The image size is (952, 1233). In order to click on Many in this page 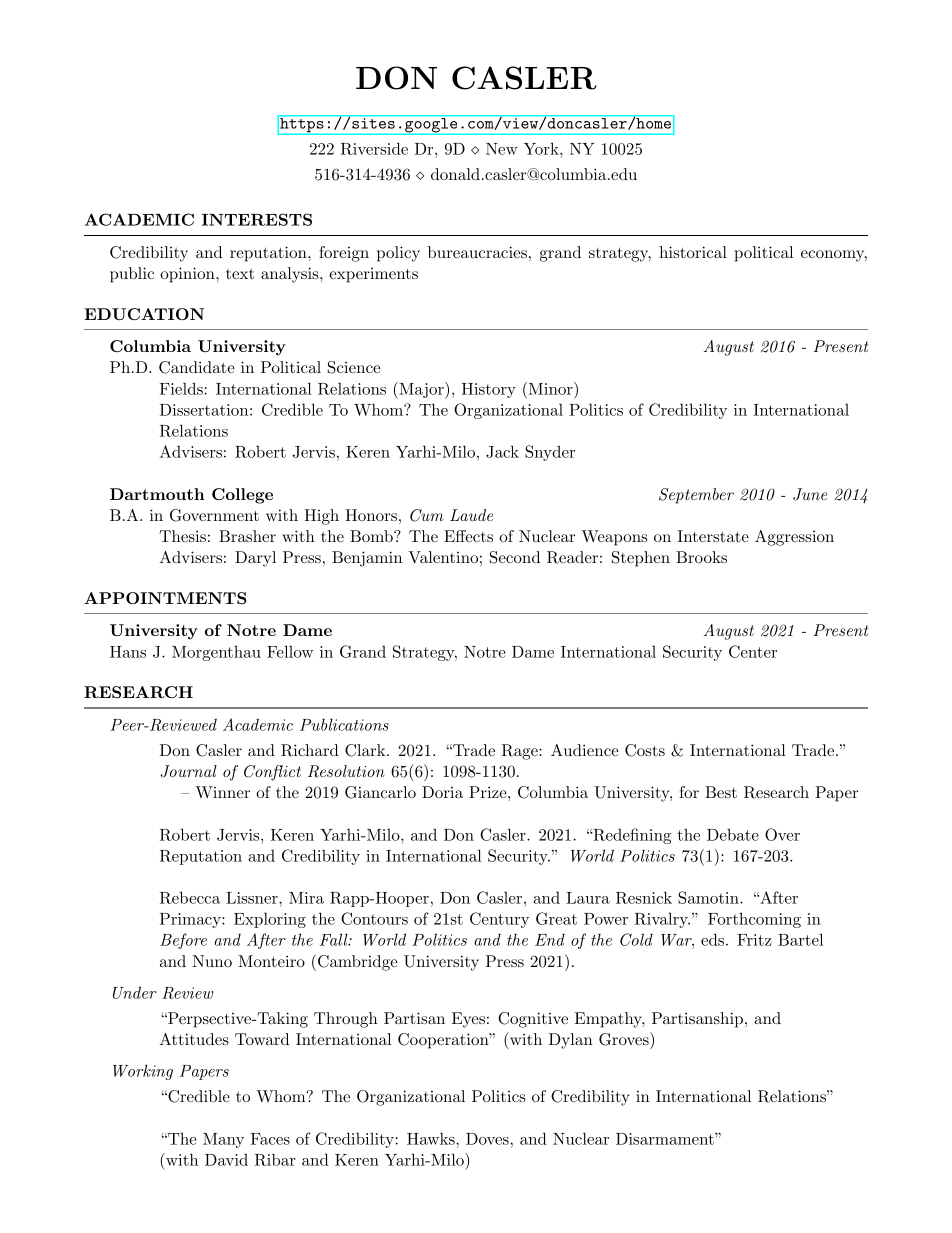, I will do `click(223, 1140)`.
